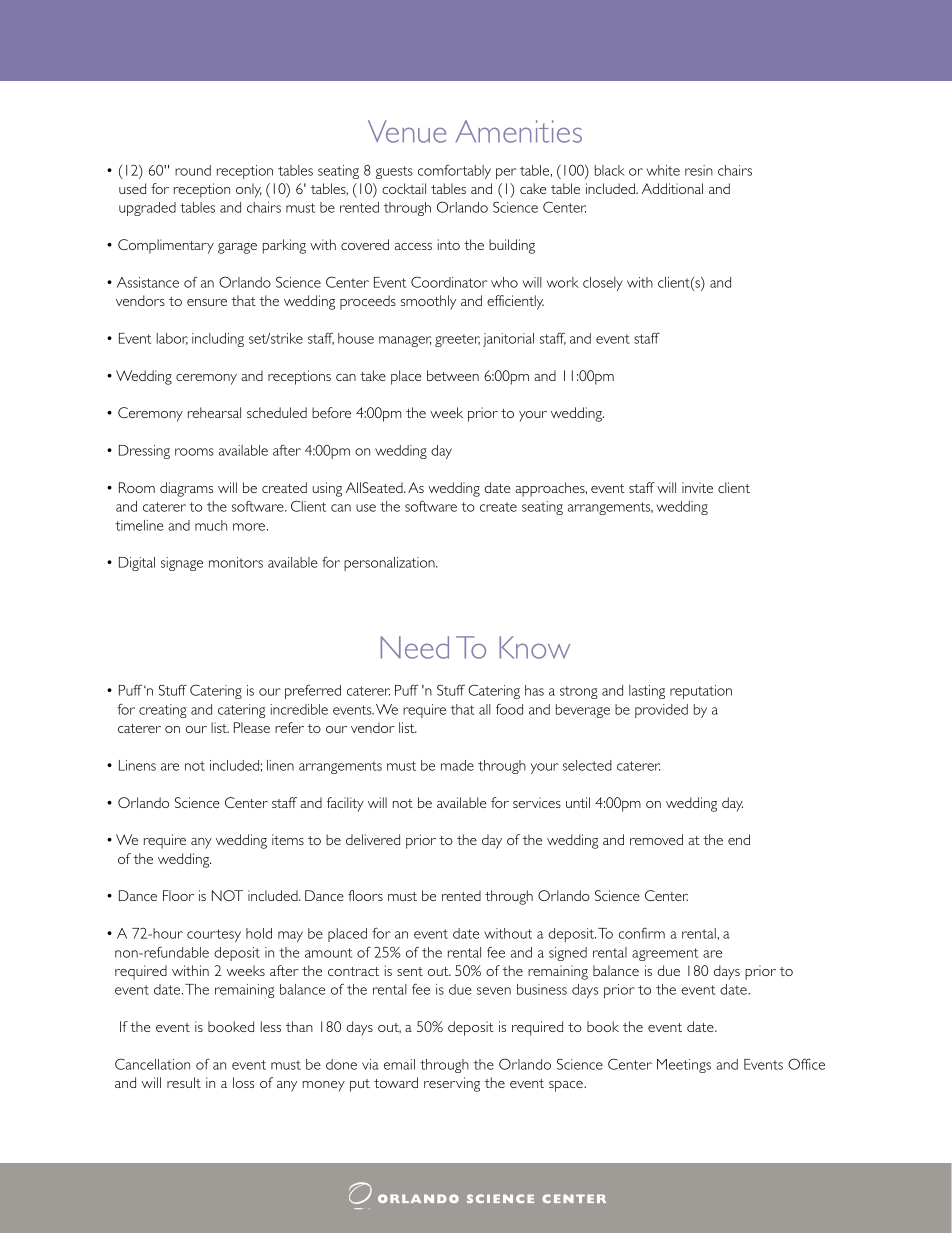 This screenshot has height=1233, width=952. Describe the element at coordinates (697, 487) in the screenshot. I see `invite` at that location.
